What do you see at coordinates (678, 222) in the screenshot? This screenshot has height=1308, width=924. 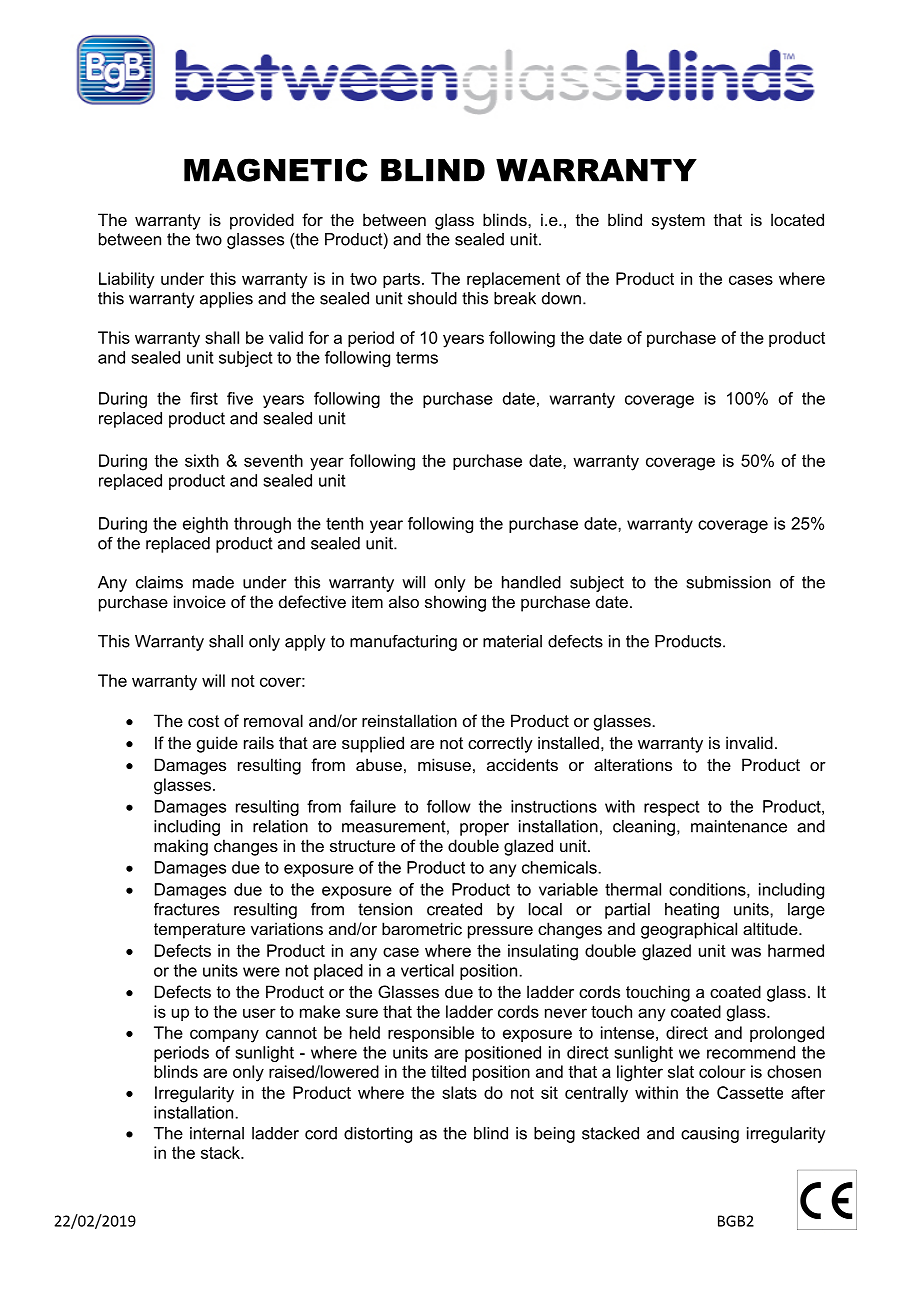 I see `system` at bounding box center [678, 222].
